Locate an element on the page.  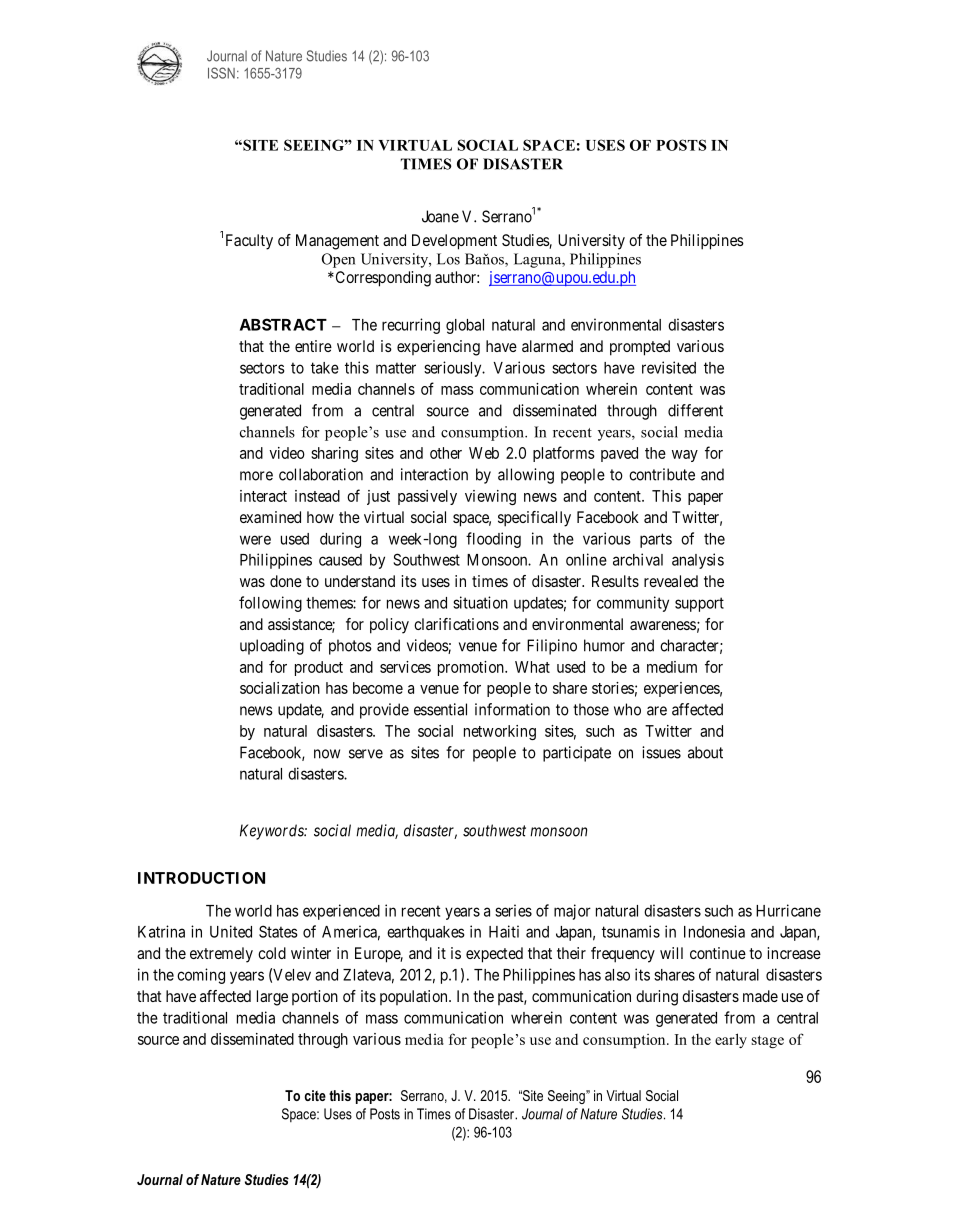
prompted is located at coordinates (640, 348).
